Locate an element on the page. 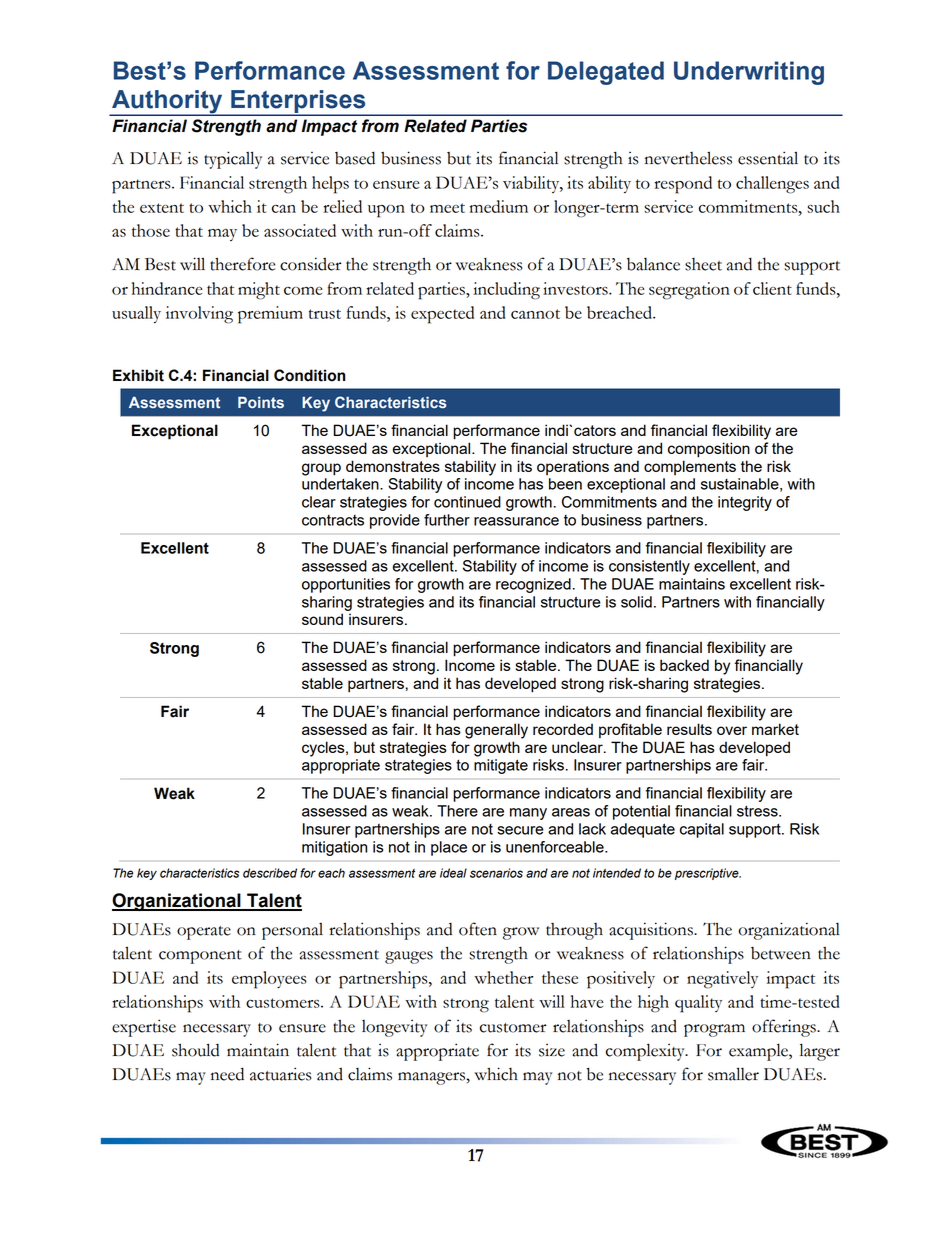  size is located at coordinates (552, 1050).
